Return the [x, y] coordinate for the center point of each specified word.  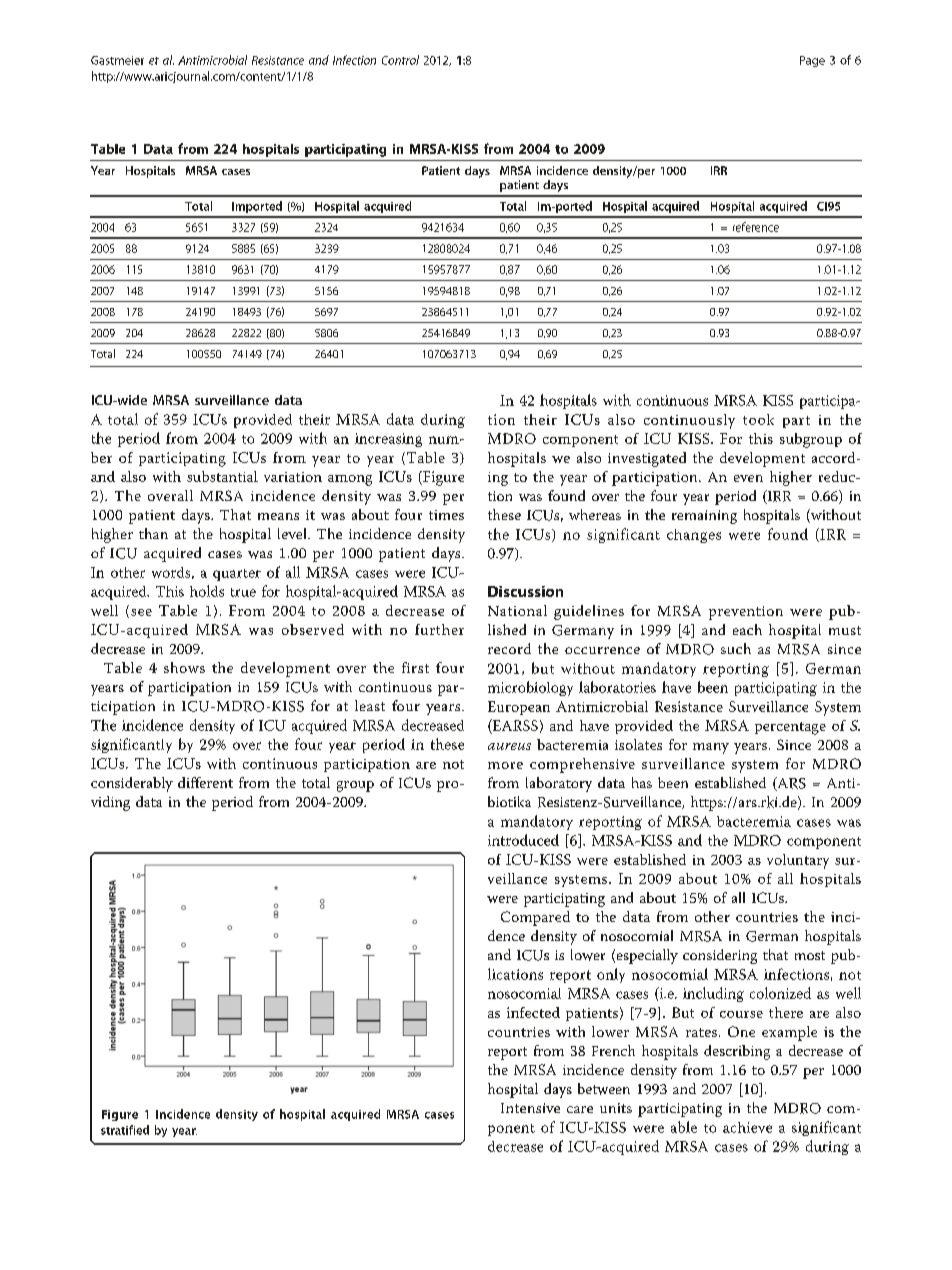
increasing [388, 440]
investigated [647, 459]
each [747, 629]
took [758, 419]
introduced [523, 840]
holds [207, 591]
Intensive [530, 1108]
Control [400, 60]
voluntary [798, 861]
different [205, 782]
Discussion [525, 591]
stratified [125, 1130]
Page [812, 61]
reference [756, 227]
